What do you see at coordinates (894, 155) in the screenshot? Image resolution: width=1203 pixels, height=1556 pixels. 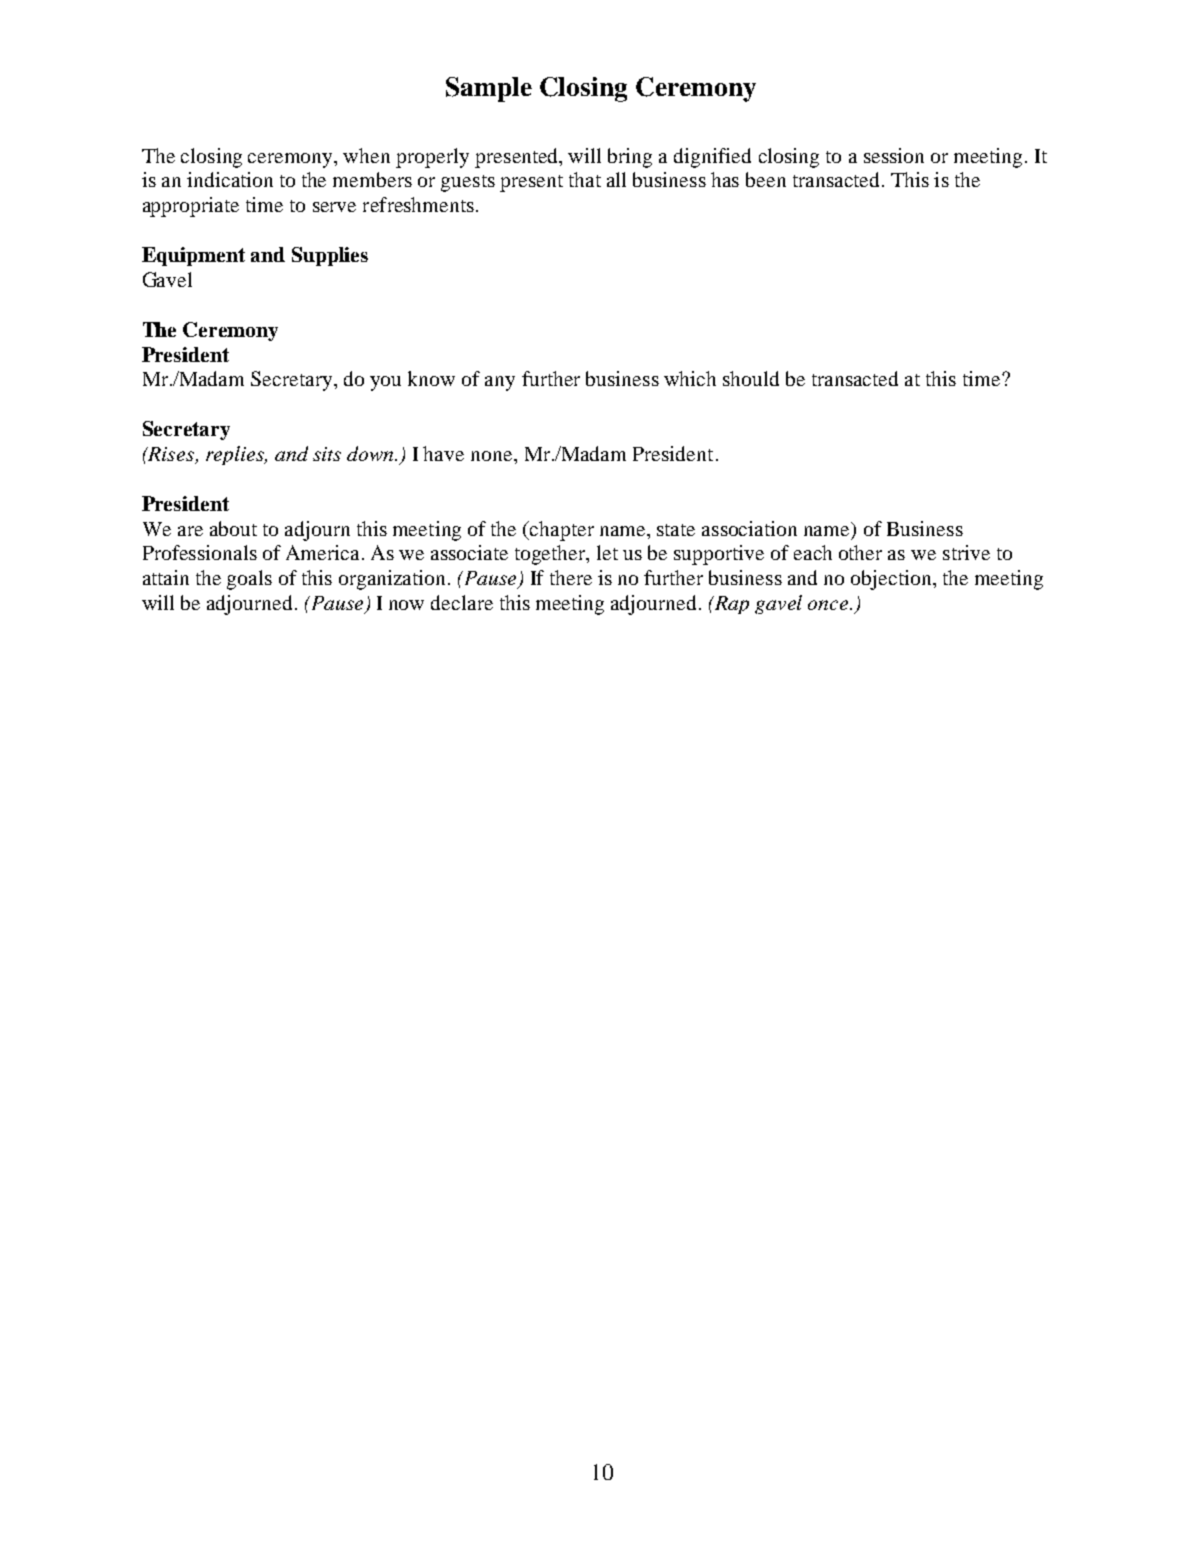 I see `session` at bounding box center [894, 155].
